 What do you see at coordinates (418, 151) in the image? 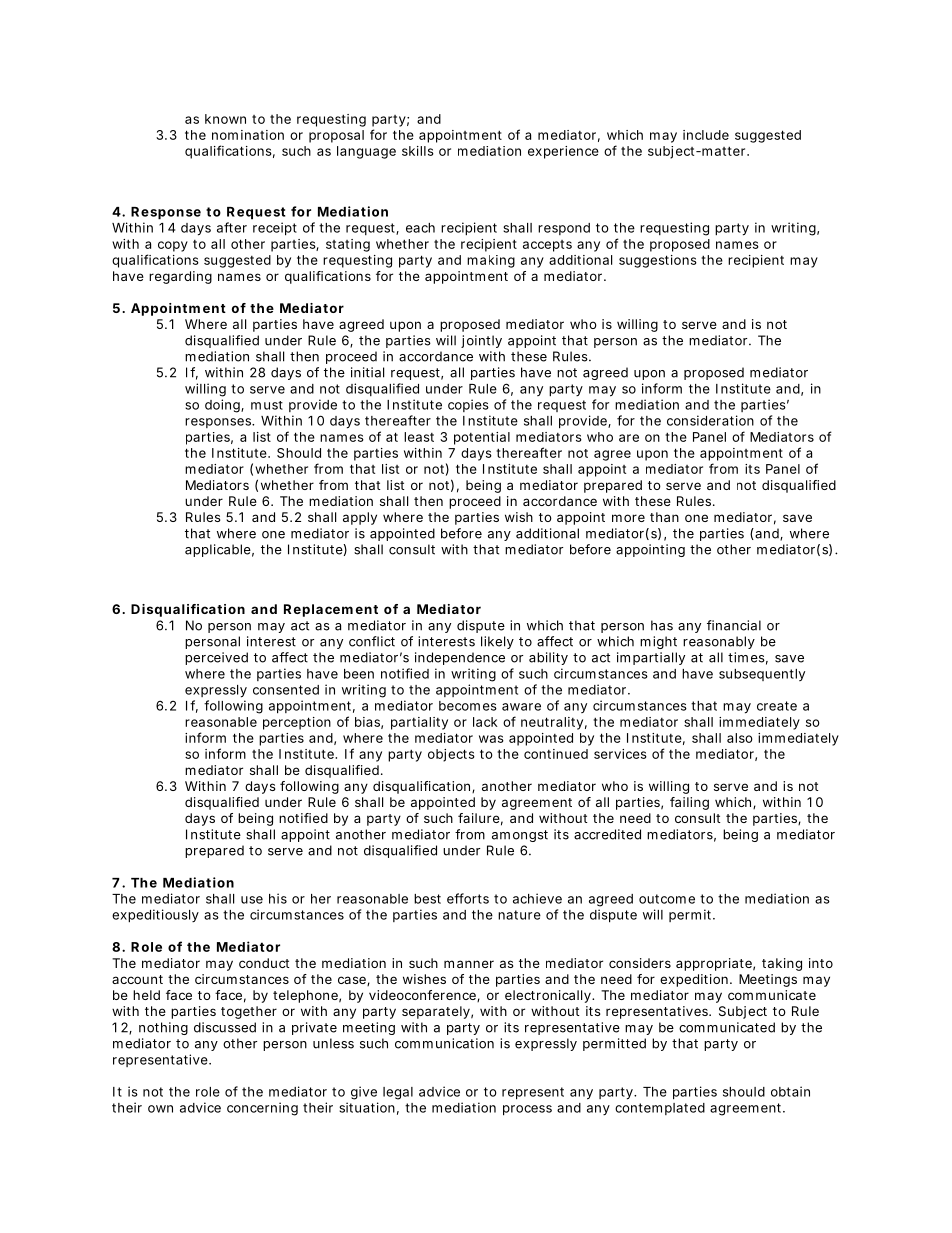
I see `skills` at bounding box center [418, 151].
